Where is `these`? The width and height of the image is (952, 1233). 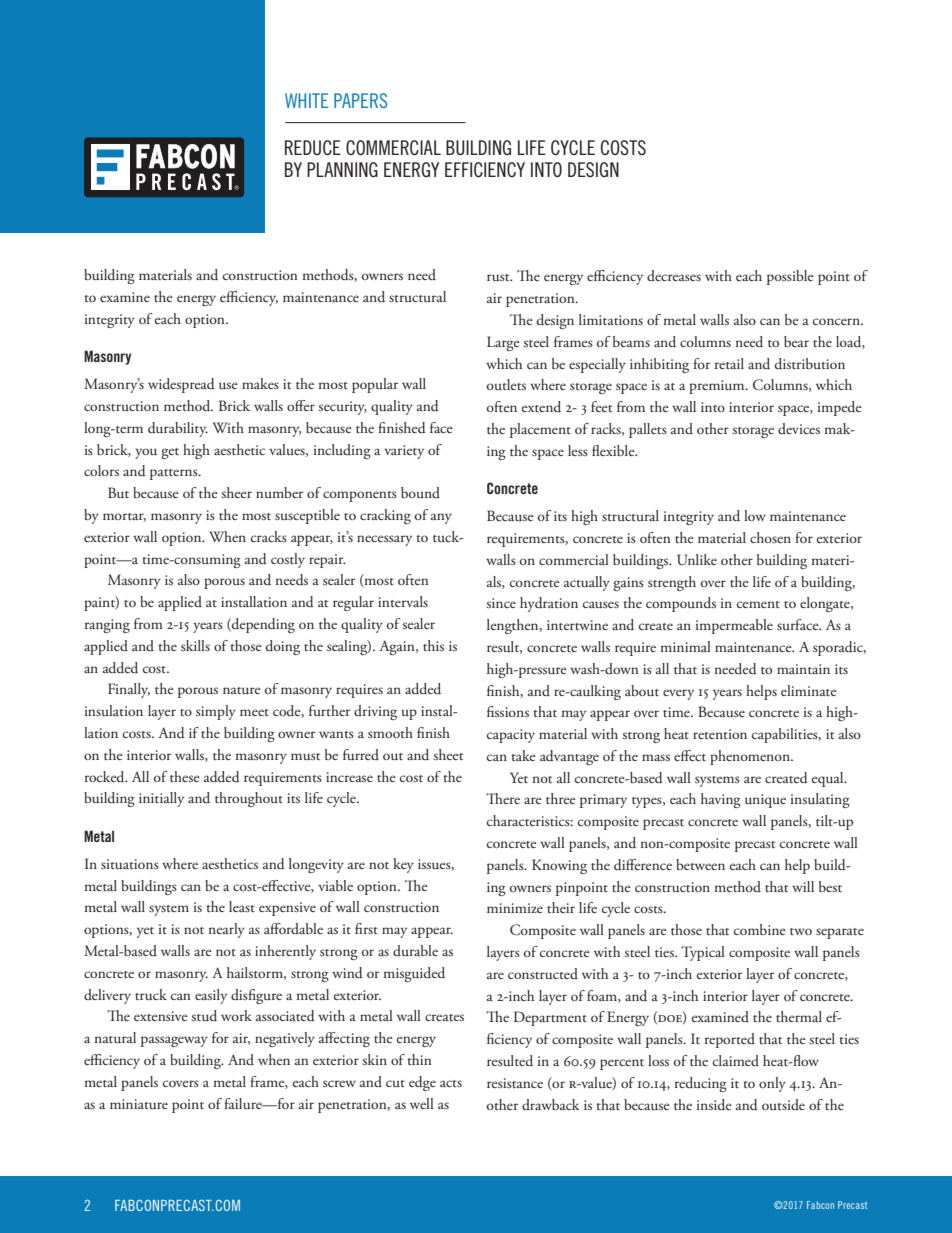 these is located at coordinates (185, 776).
